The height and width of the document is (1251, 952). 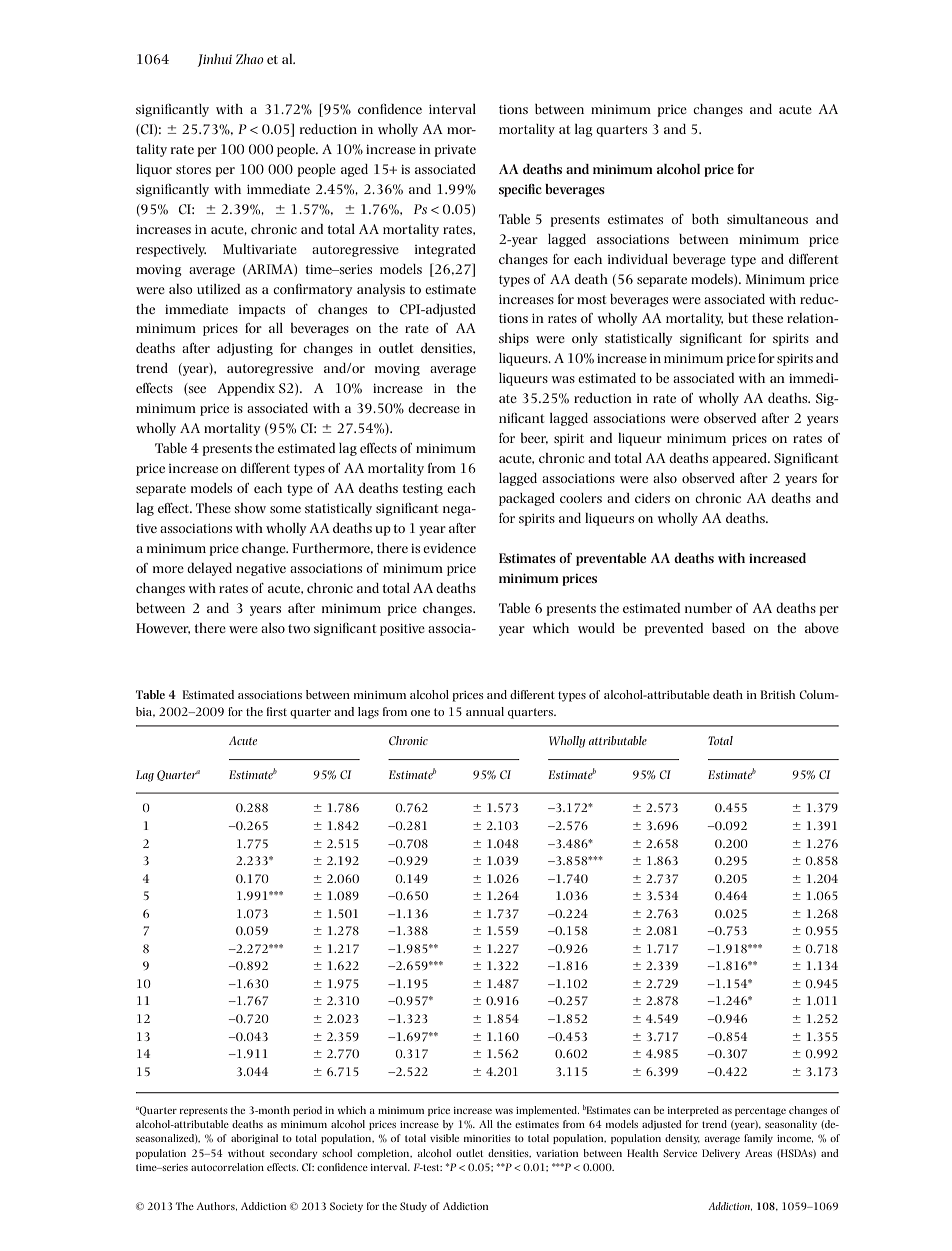 I want to click on percentage, so click(x=760, y=1111).
